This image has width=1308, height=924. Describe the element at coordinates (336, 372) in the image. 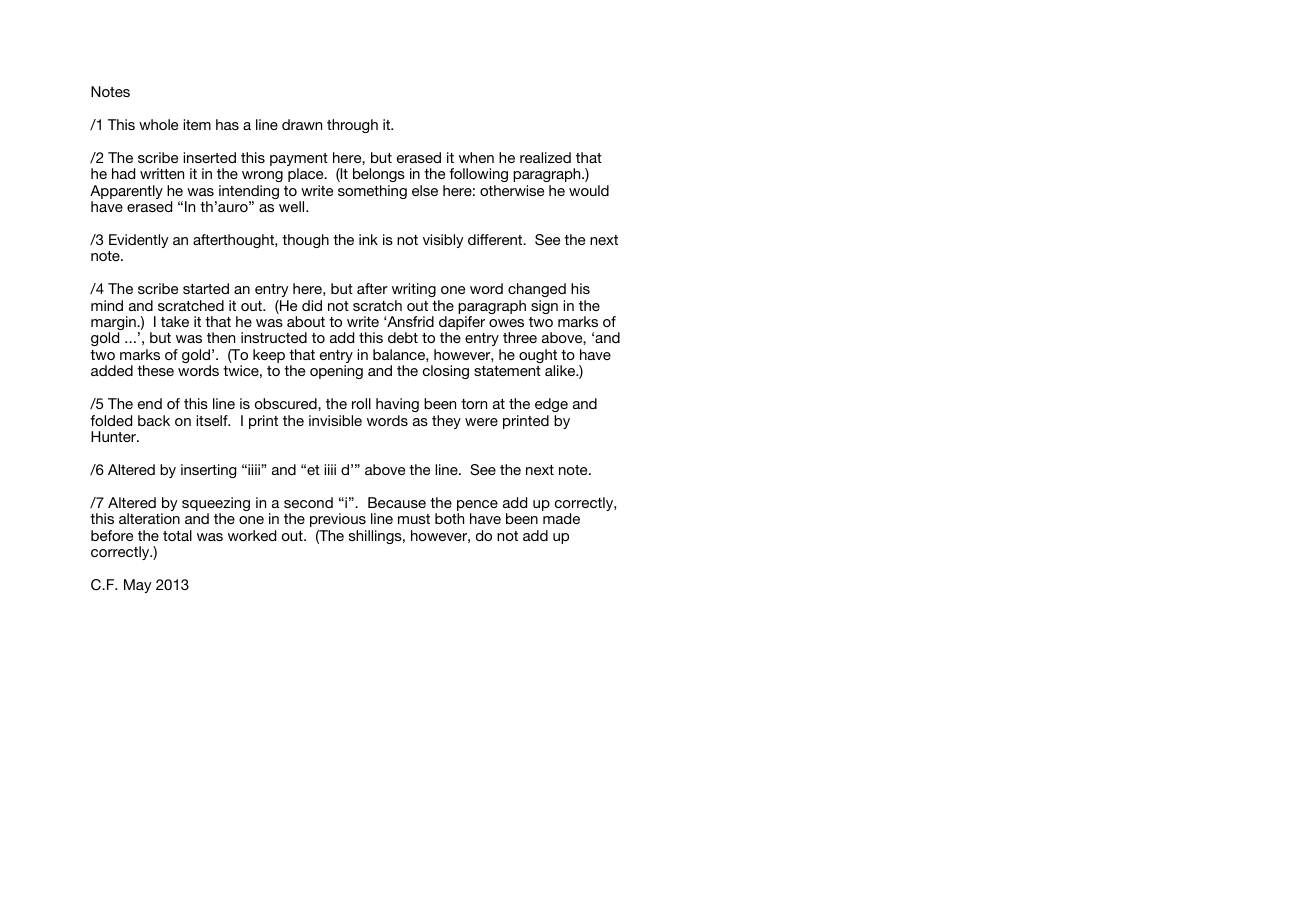

I see `opening` at that location.
